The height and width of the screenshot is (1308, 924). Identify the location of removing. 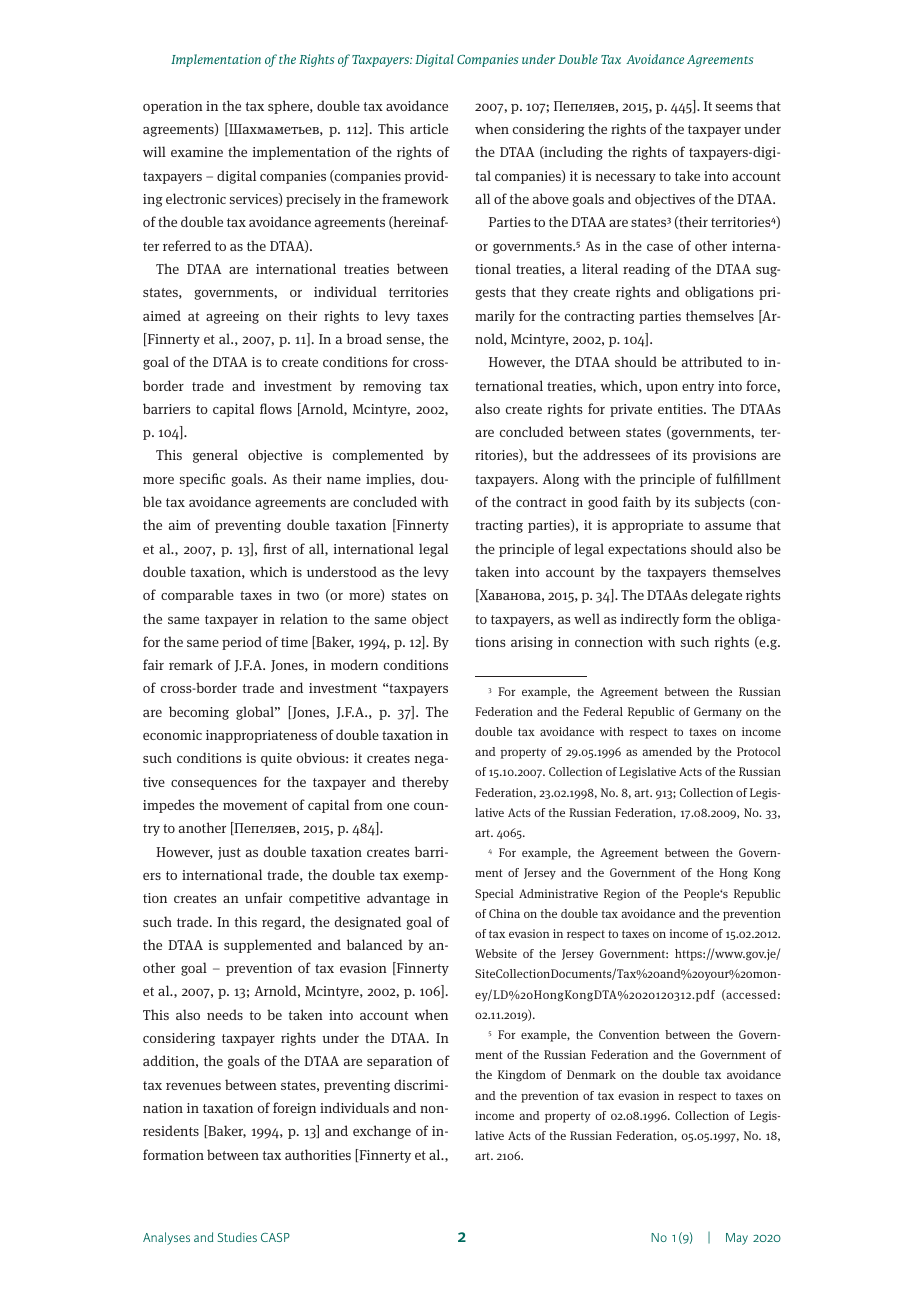
(392, 387).
